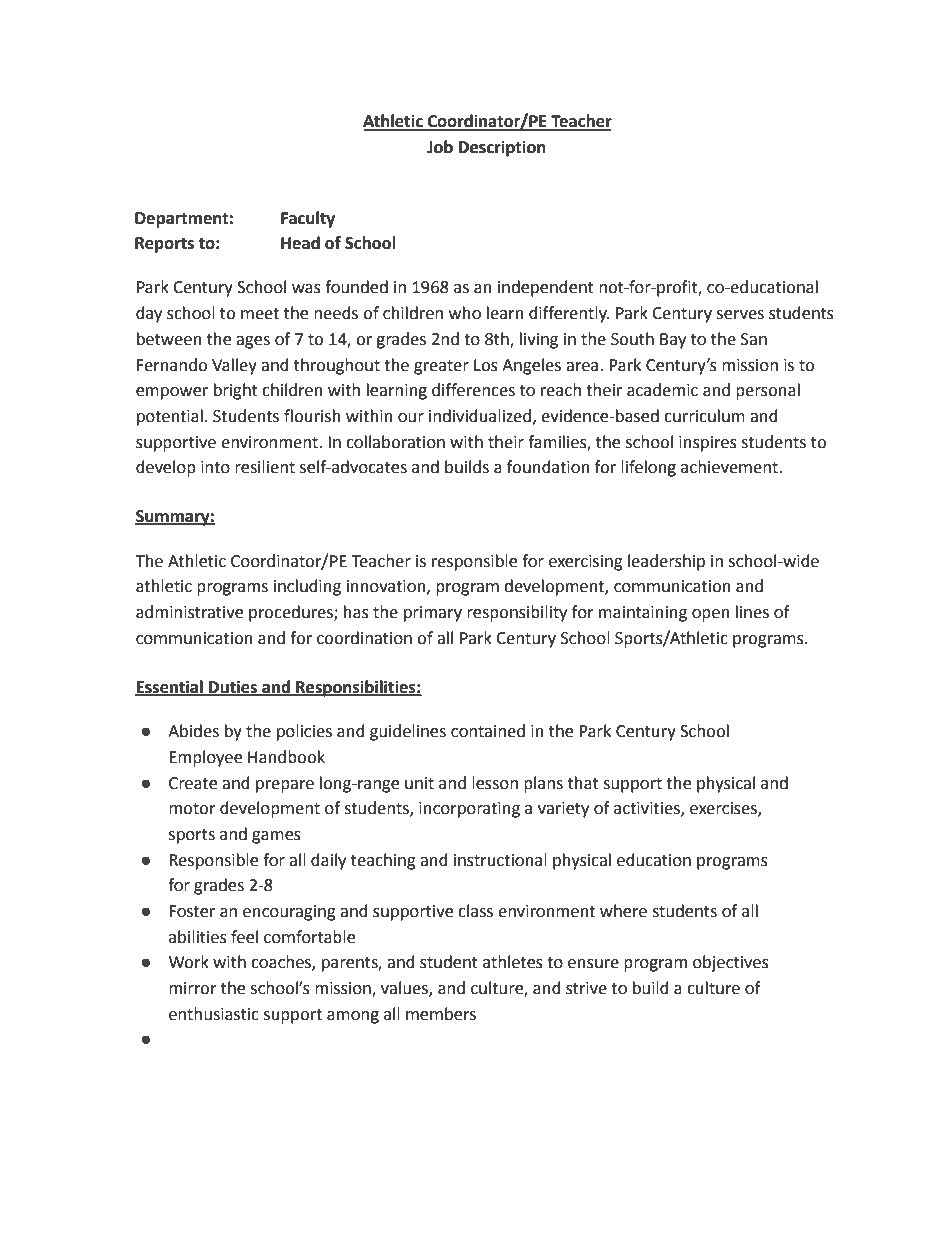  I want to click on incorporating, so click(469, 810).
